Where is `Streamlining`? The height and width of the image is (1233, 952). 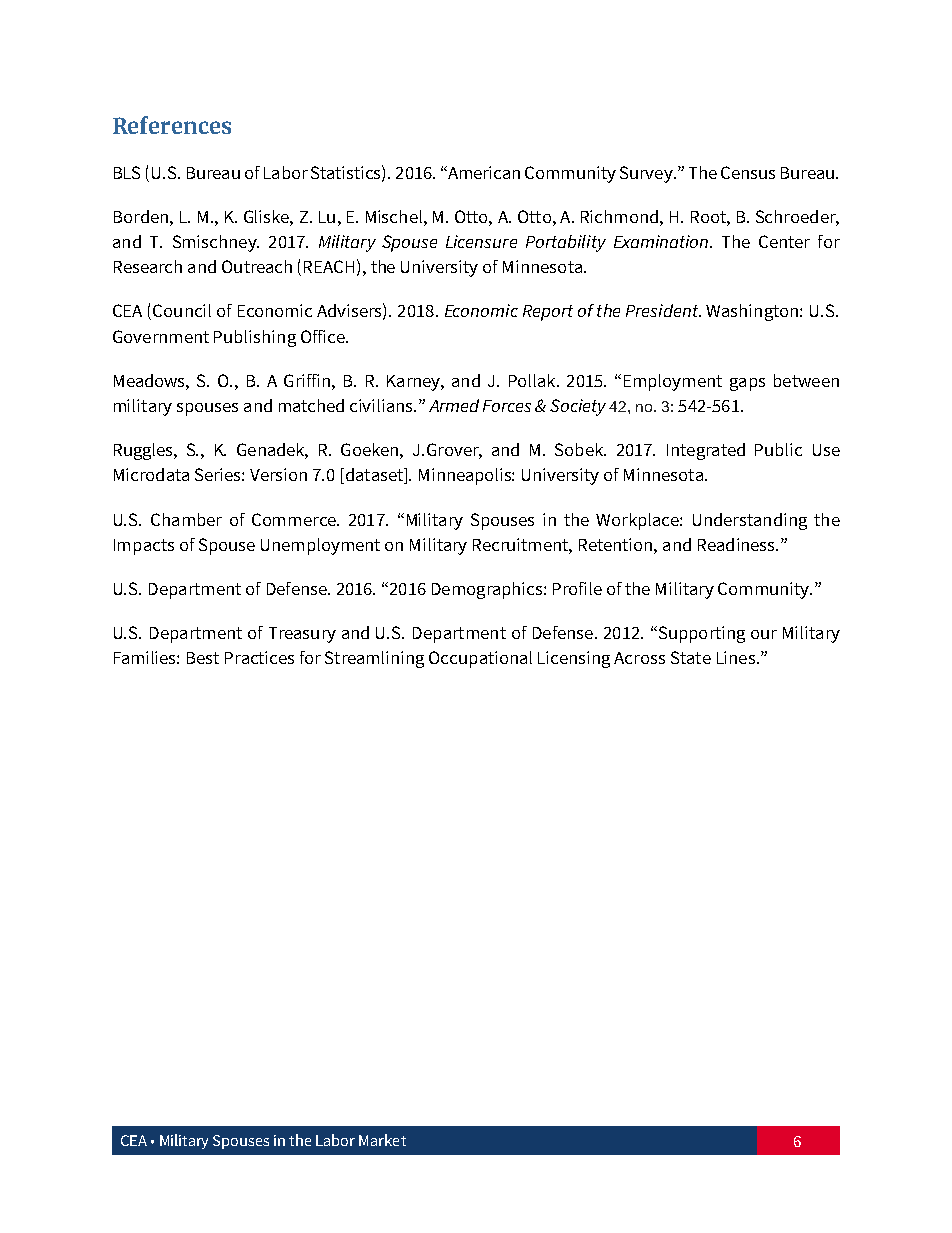 Streamlining is located at coordinates (374, 659).
